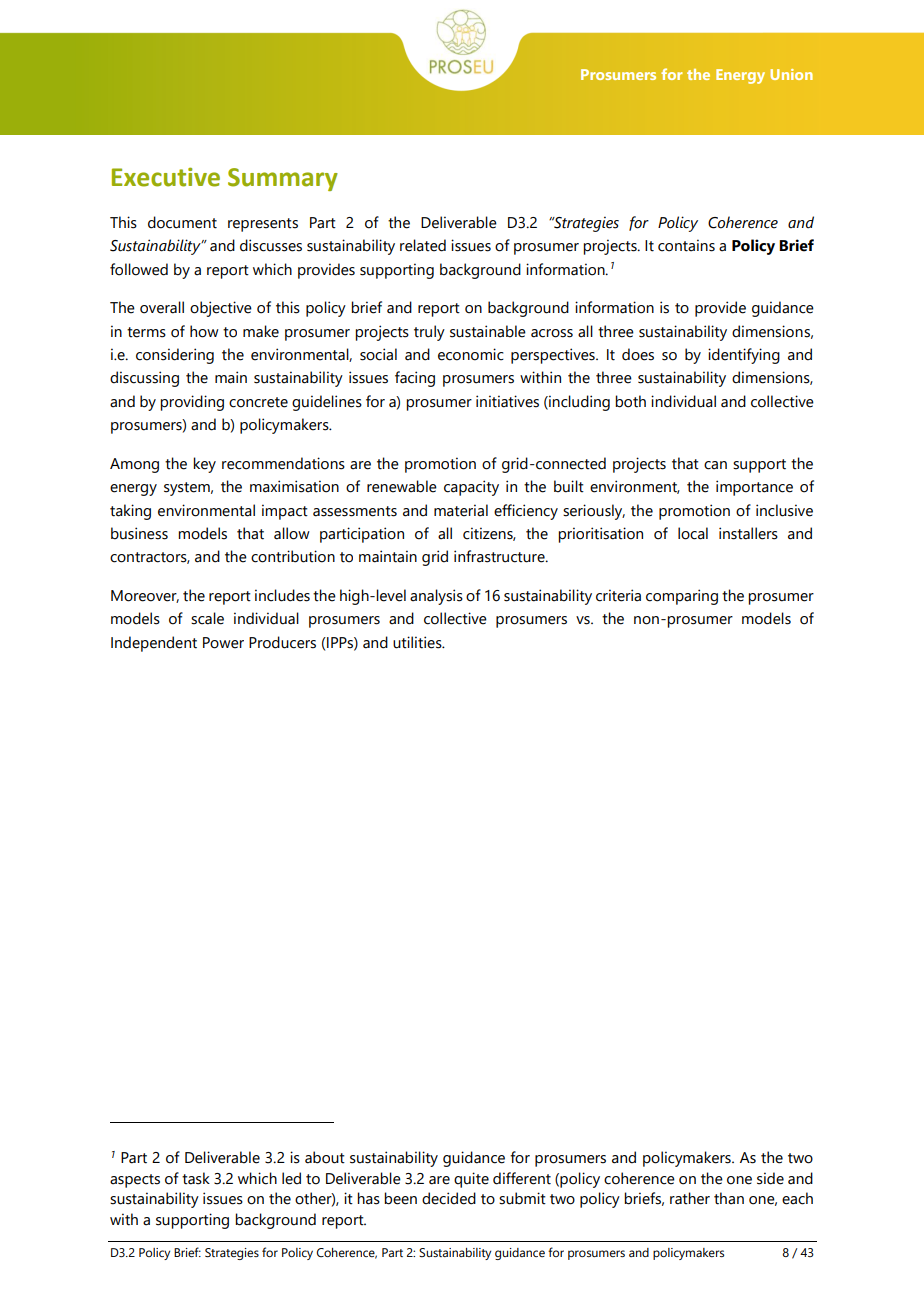  What do you see at coordinates (223, 643) in the screenshot?
I see `Power` at bounding box center [223, 643].
